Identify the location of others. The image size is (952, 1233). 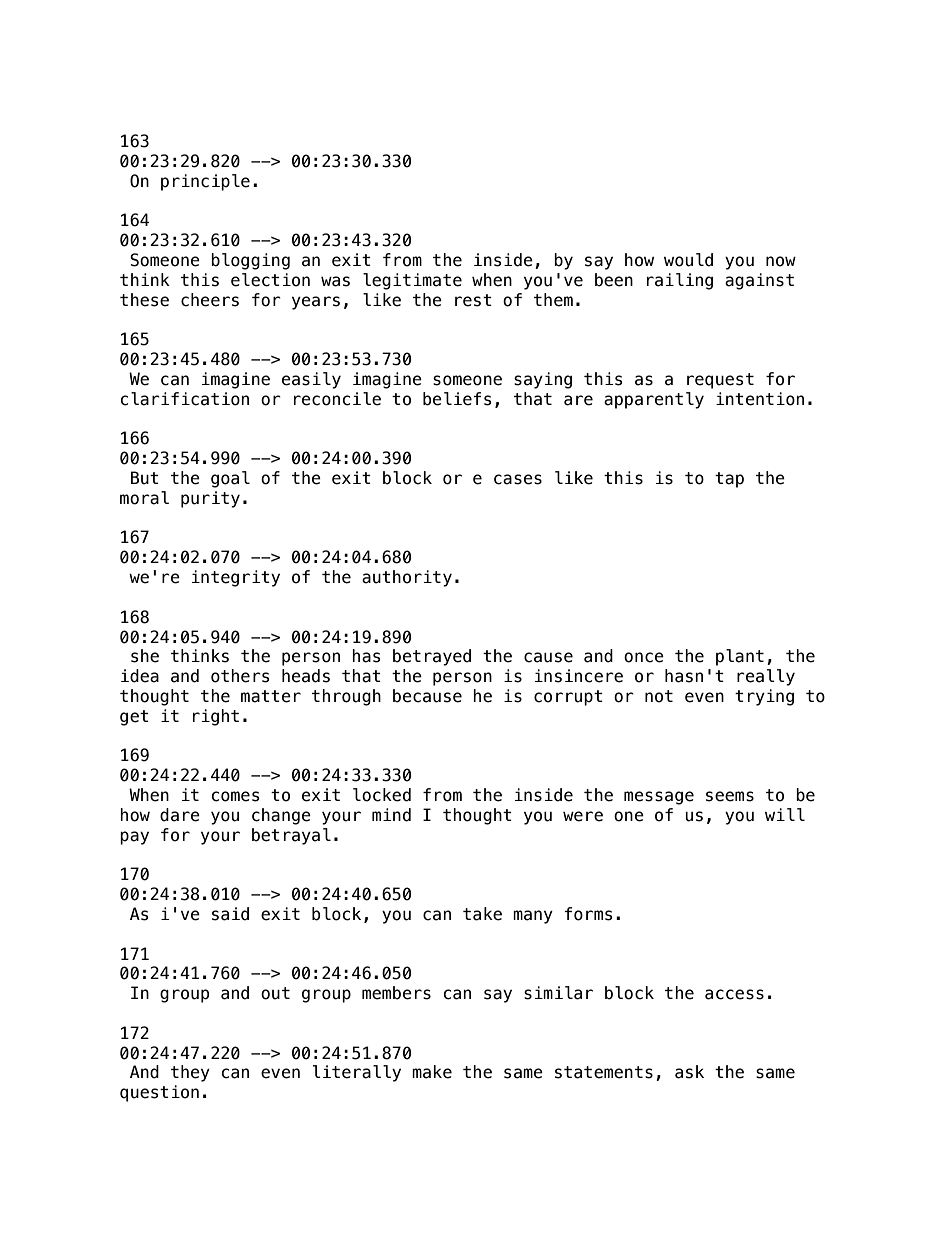
(240, 676).
